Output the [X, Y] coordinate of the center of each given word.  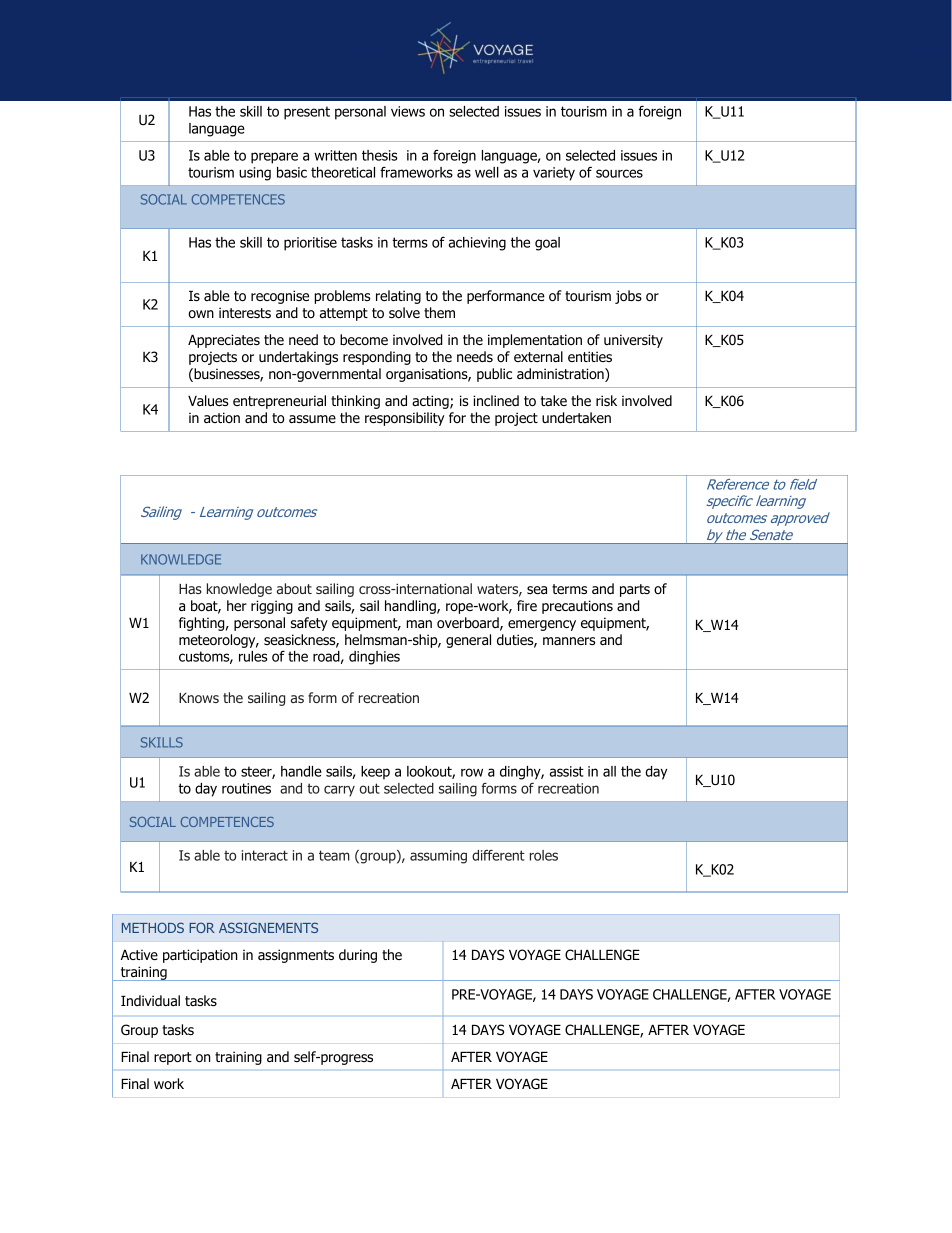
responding [377, 358]
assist [566, 771]
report [173, 1058]
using [255, 174]
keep [375, 773]
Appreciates [224, 341]
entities [590, 356]
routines [246, 788]
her [237, 605]
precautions [577, 607]
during [358, 956]
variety [554, 174]
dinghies [374, 658]
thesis [380, 155]
